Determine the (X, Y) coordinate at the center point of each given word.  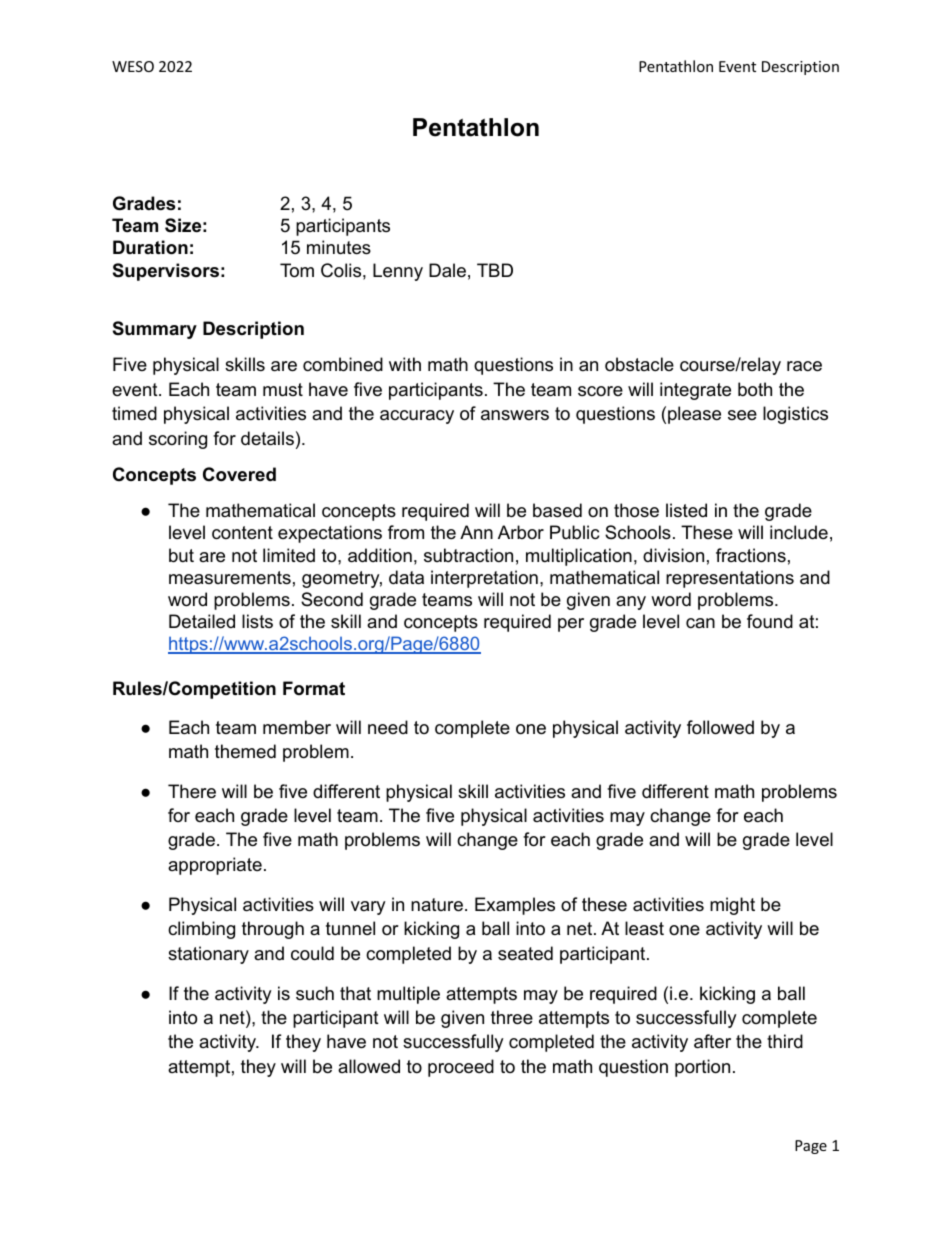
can (700, 623)
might (732, 906)
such (315, 993)
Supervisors (166, 272)
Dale (447, 270)
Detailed (202, 621)
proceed (461, 1068)
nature (437, 905)
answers (515, 415)
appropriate (215, 866)
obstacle (639, 364)
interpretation (484, 579)
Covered (239, 474)
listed (686, 510)
